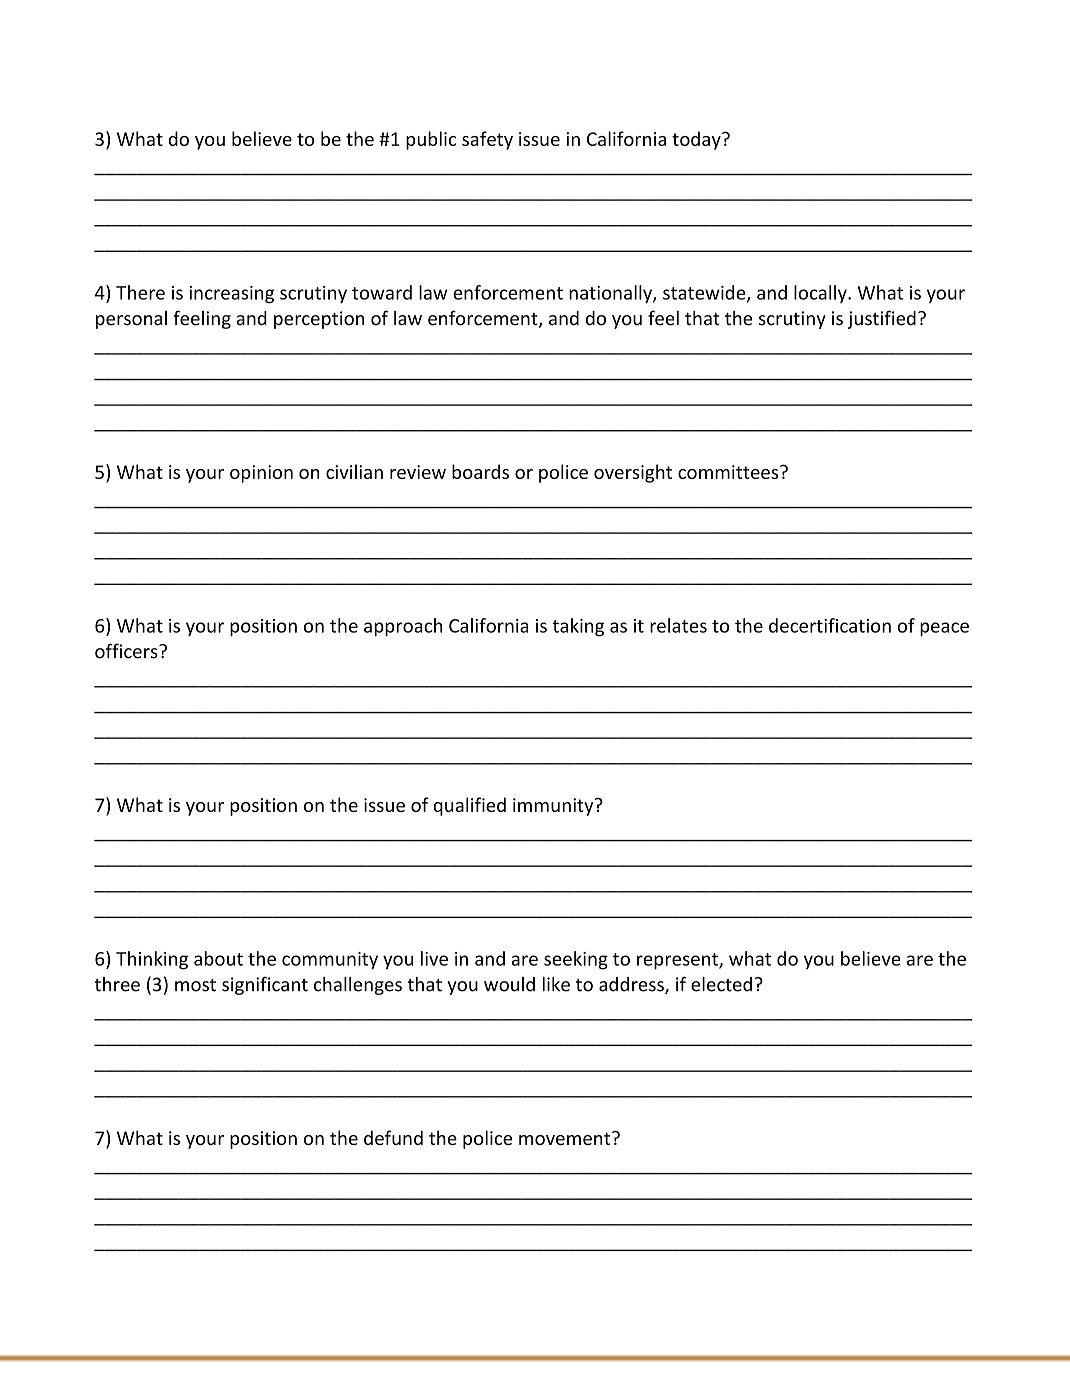  What do you see at coordinates (261, 474) in the screenshot?
I see `opinion` at bounding box center [261, 474].
